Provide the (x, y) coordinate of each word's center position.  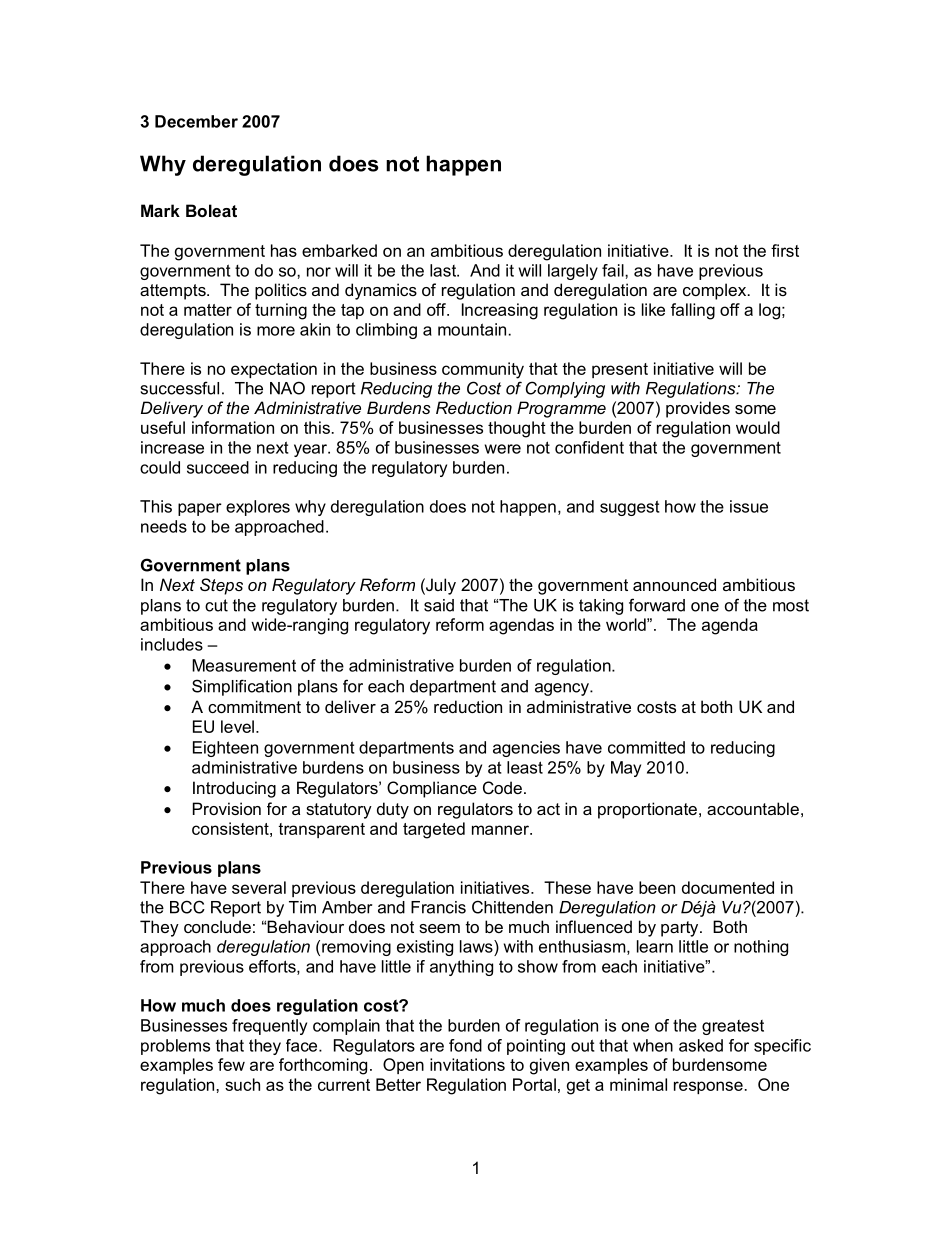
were (503, 449)
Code (502, 787)
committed (646, 747)
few (231, 1064)
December (196, 121)
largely (573, 272)
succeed (218, 467)
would (758, 427)
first (785, 250)
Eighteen (225, 749)
